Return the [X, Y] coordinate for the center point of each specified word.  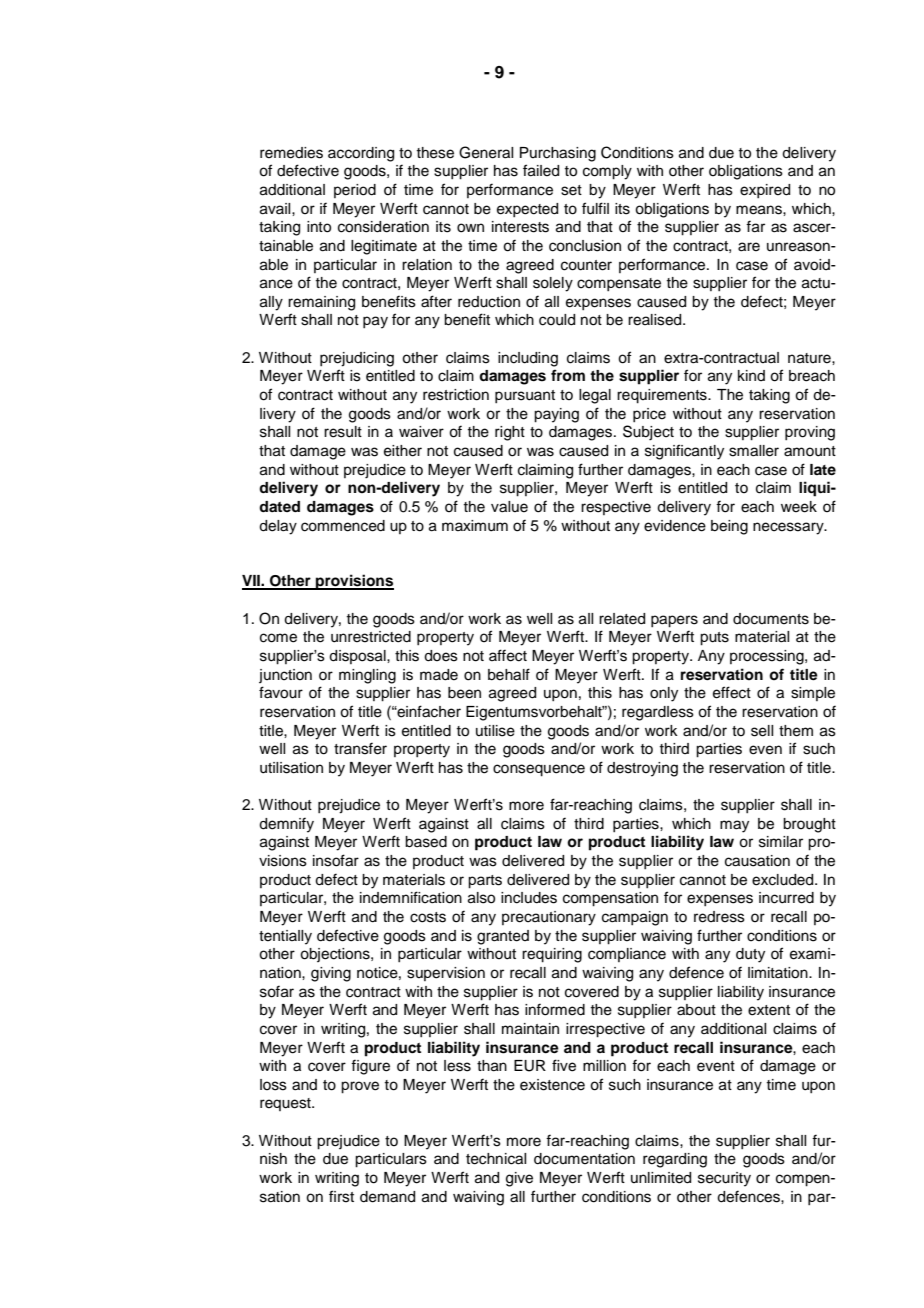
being [729, 527]
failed [541, 170]
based [426, 842]
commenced [343, 526]
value [509, 507]
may [734, 826]
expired [765, 191]
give [519, 1179]
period [355, 191]
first [341, 1196]
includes [529, 898]
